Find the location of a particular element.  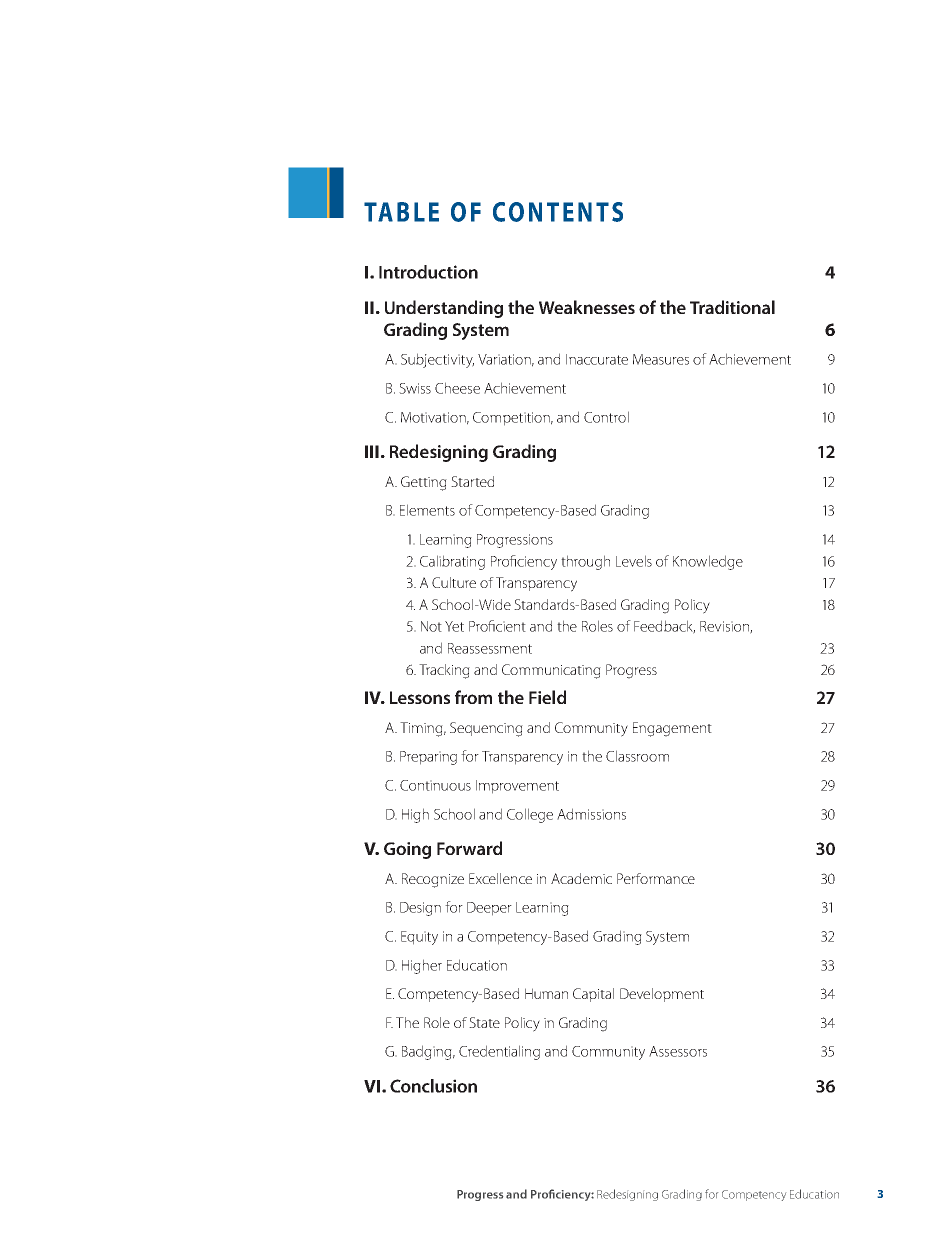

Knowledge is located at coordinates (708, 562).
